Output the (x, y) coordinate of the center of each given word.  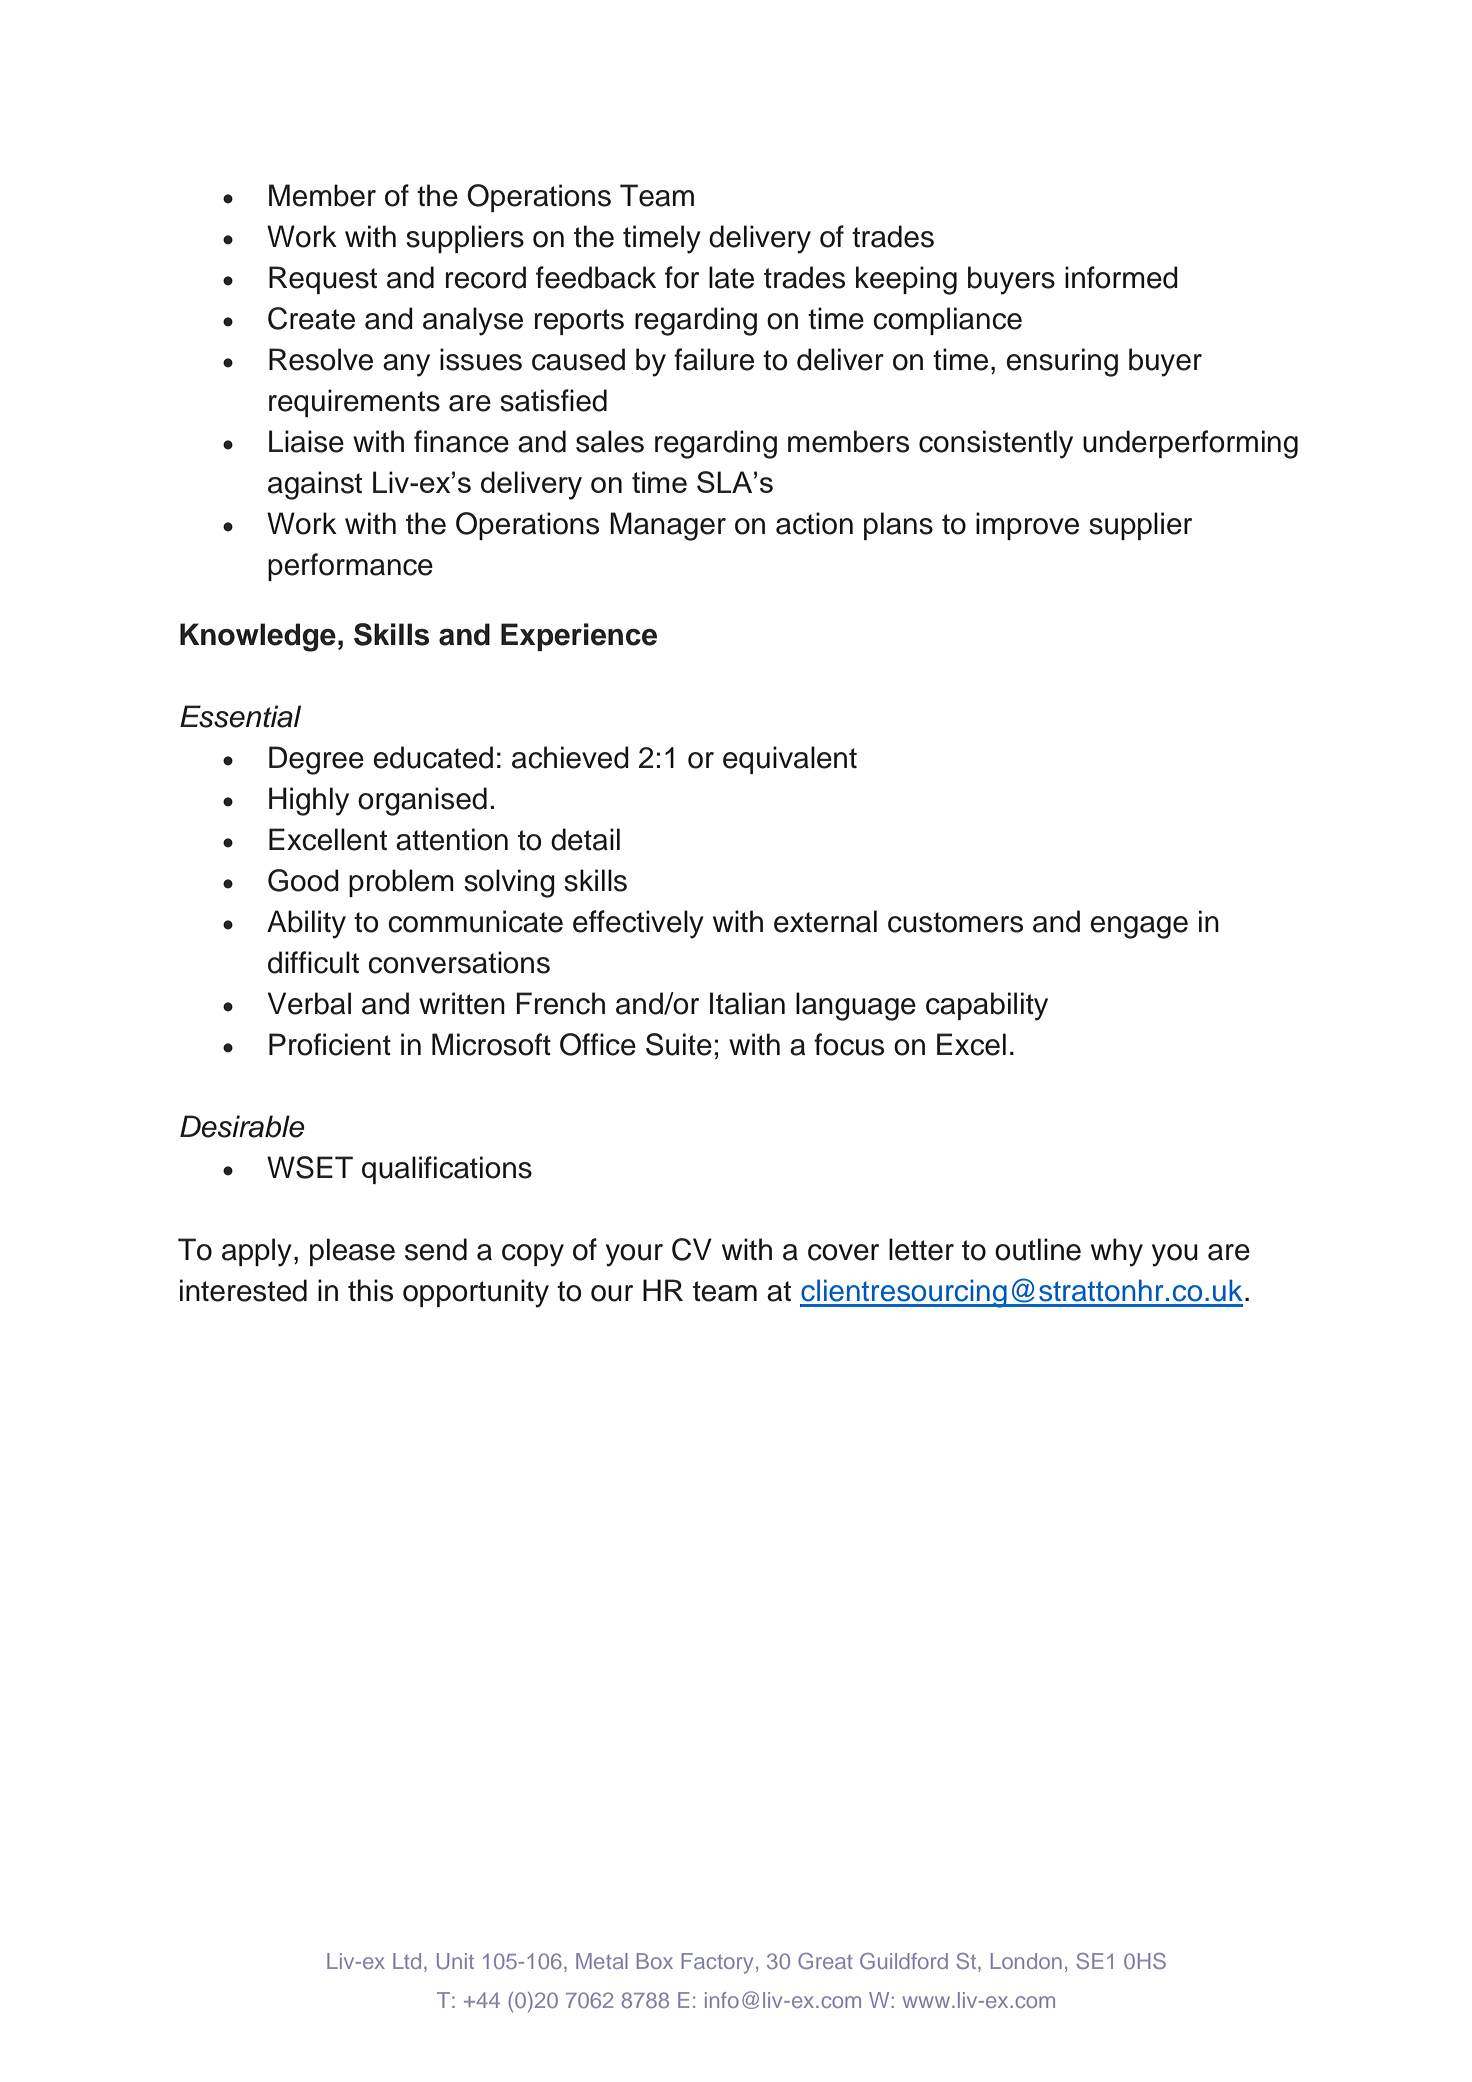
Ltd (407, 1961)
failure (714, 359)
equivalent (790, 760)
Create (311, 318)
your (634, 1255)
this (370, 1290)
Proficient (330, 1044)
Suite (679, 1044)
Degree (316, 760)
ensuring (1062, 362)
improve (1027, 526)
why (1117, 1252)
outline (1038, 1249)
